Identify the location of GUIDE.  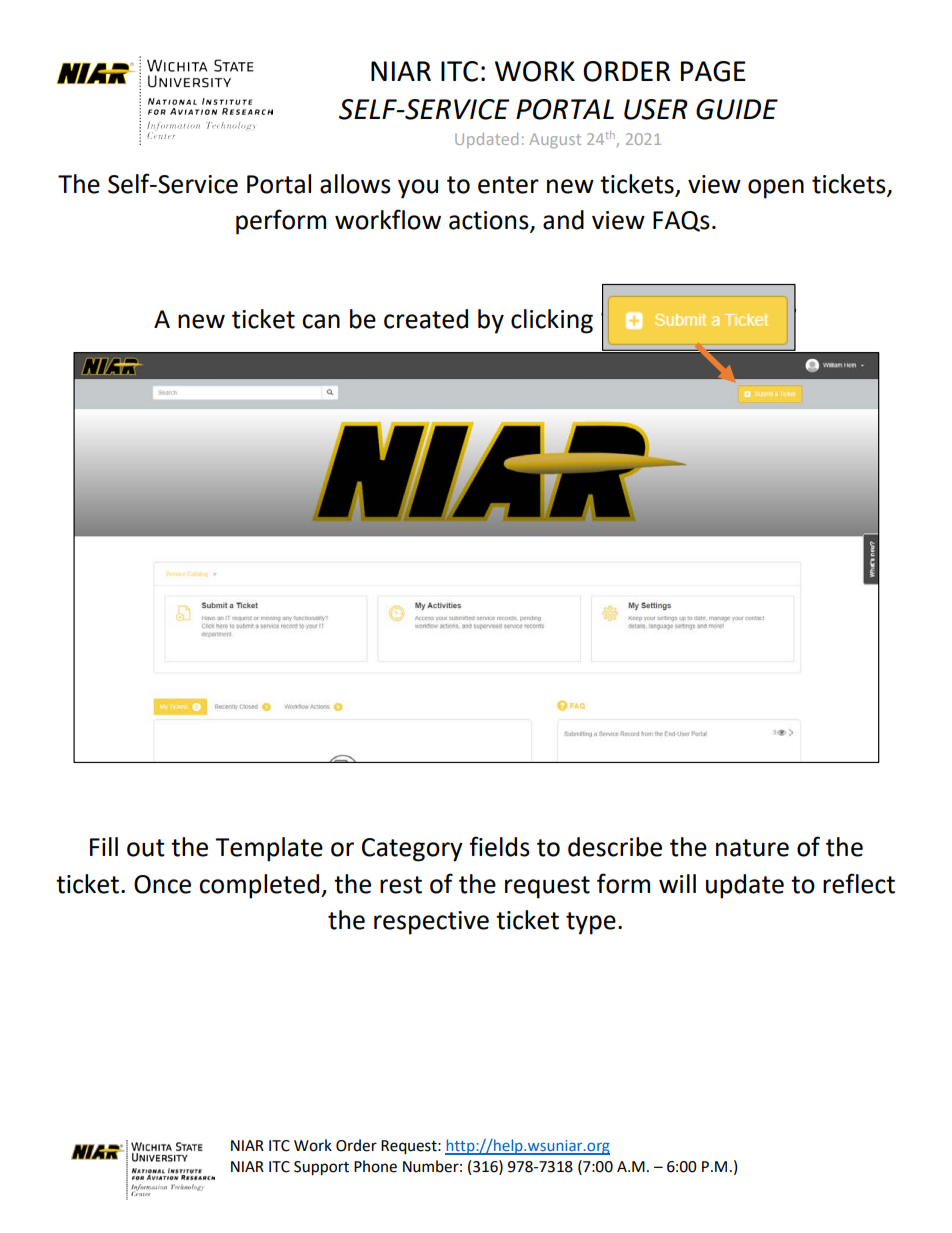
(737, 109).
